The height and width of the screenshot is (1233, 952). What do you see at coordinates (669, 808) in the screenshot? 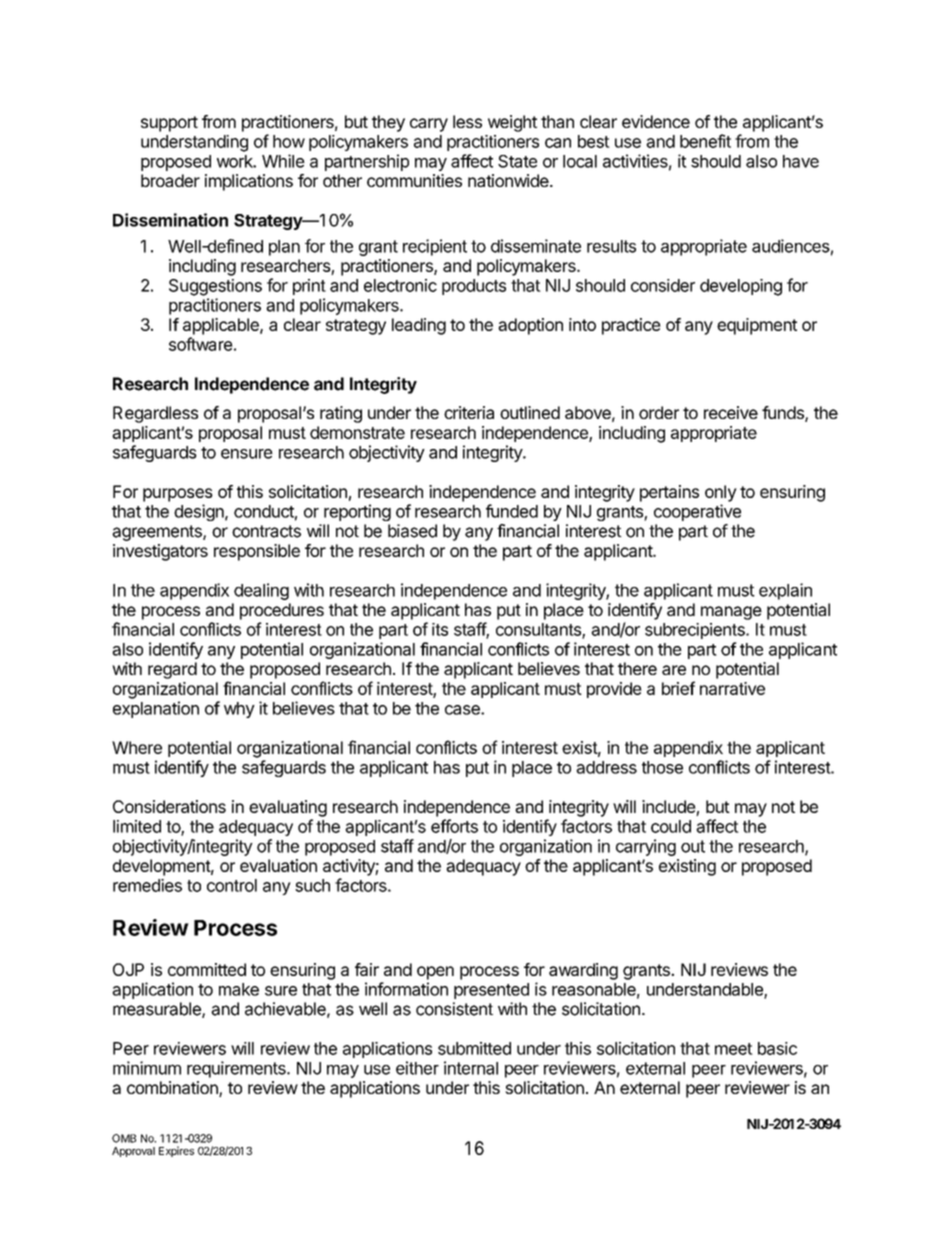
I see `include` at bounding box center [669, 808].
